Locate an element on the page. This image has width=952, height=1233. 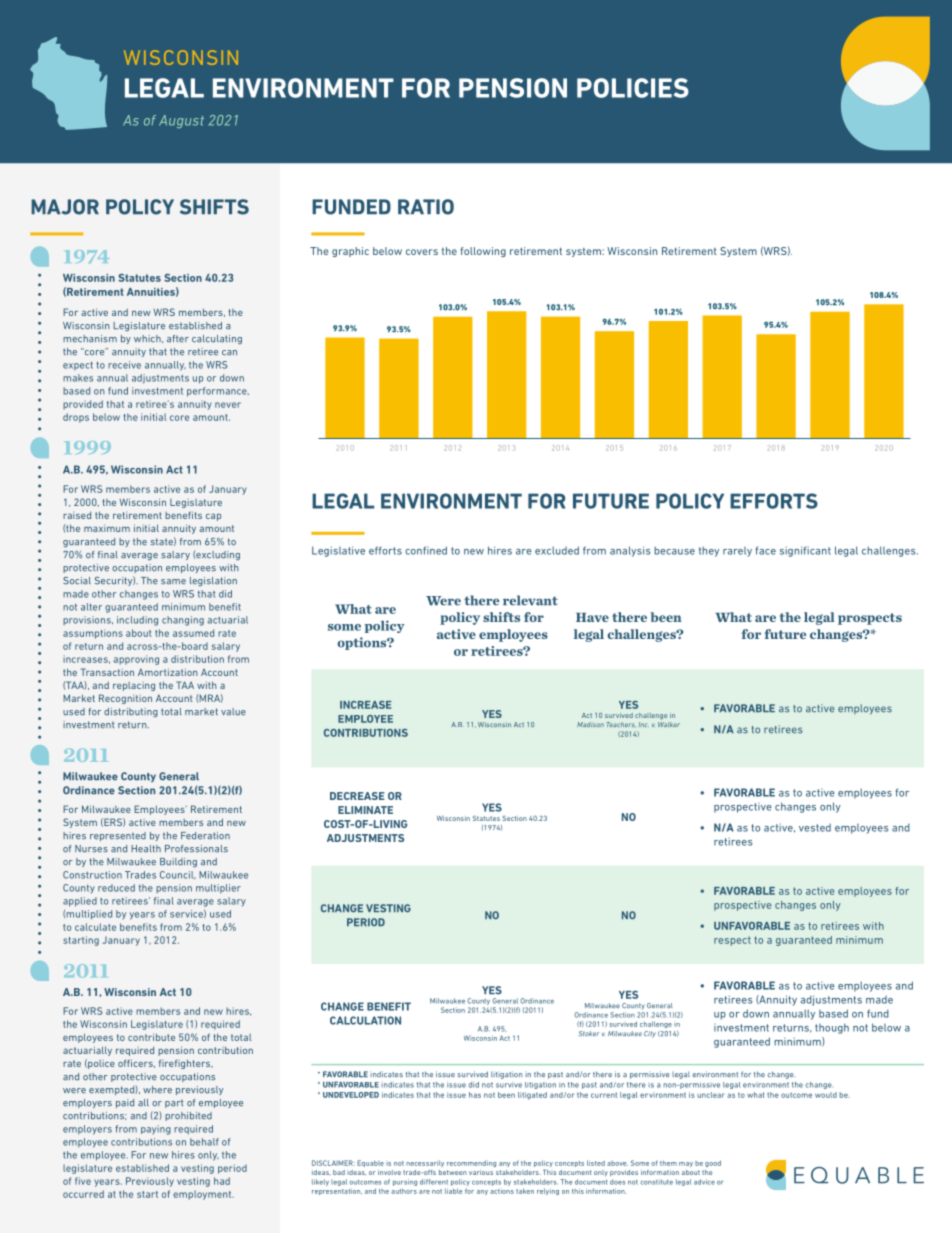
following is located at coordinates (483, 252).
